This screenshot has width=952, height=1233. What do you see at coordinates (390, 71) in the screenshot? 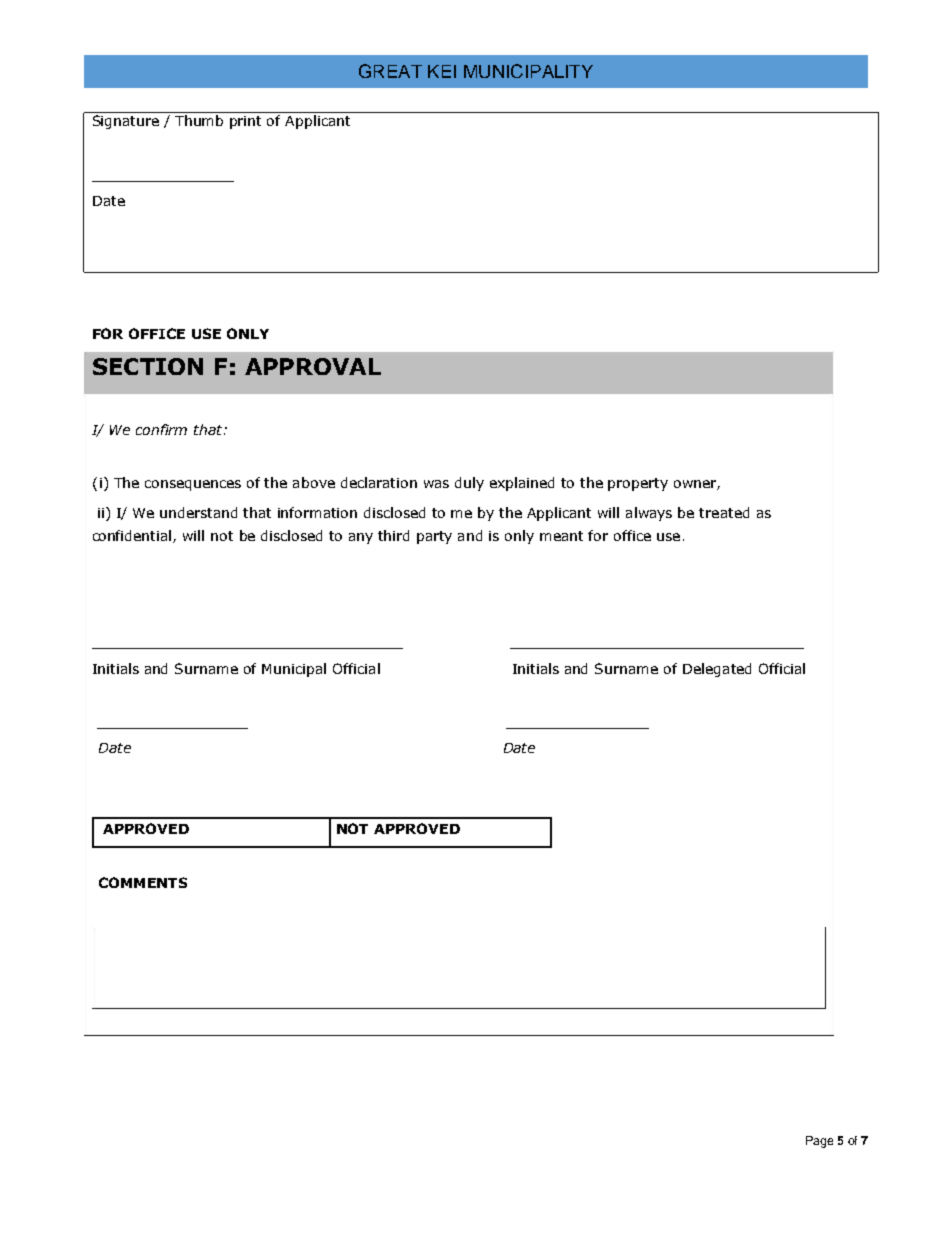
I see `GREAT` at bounding box center [390, 71].
